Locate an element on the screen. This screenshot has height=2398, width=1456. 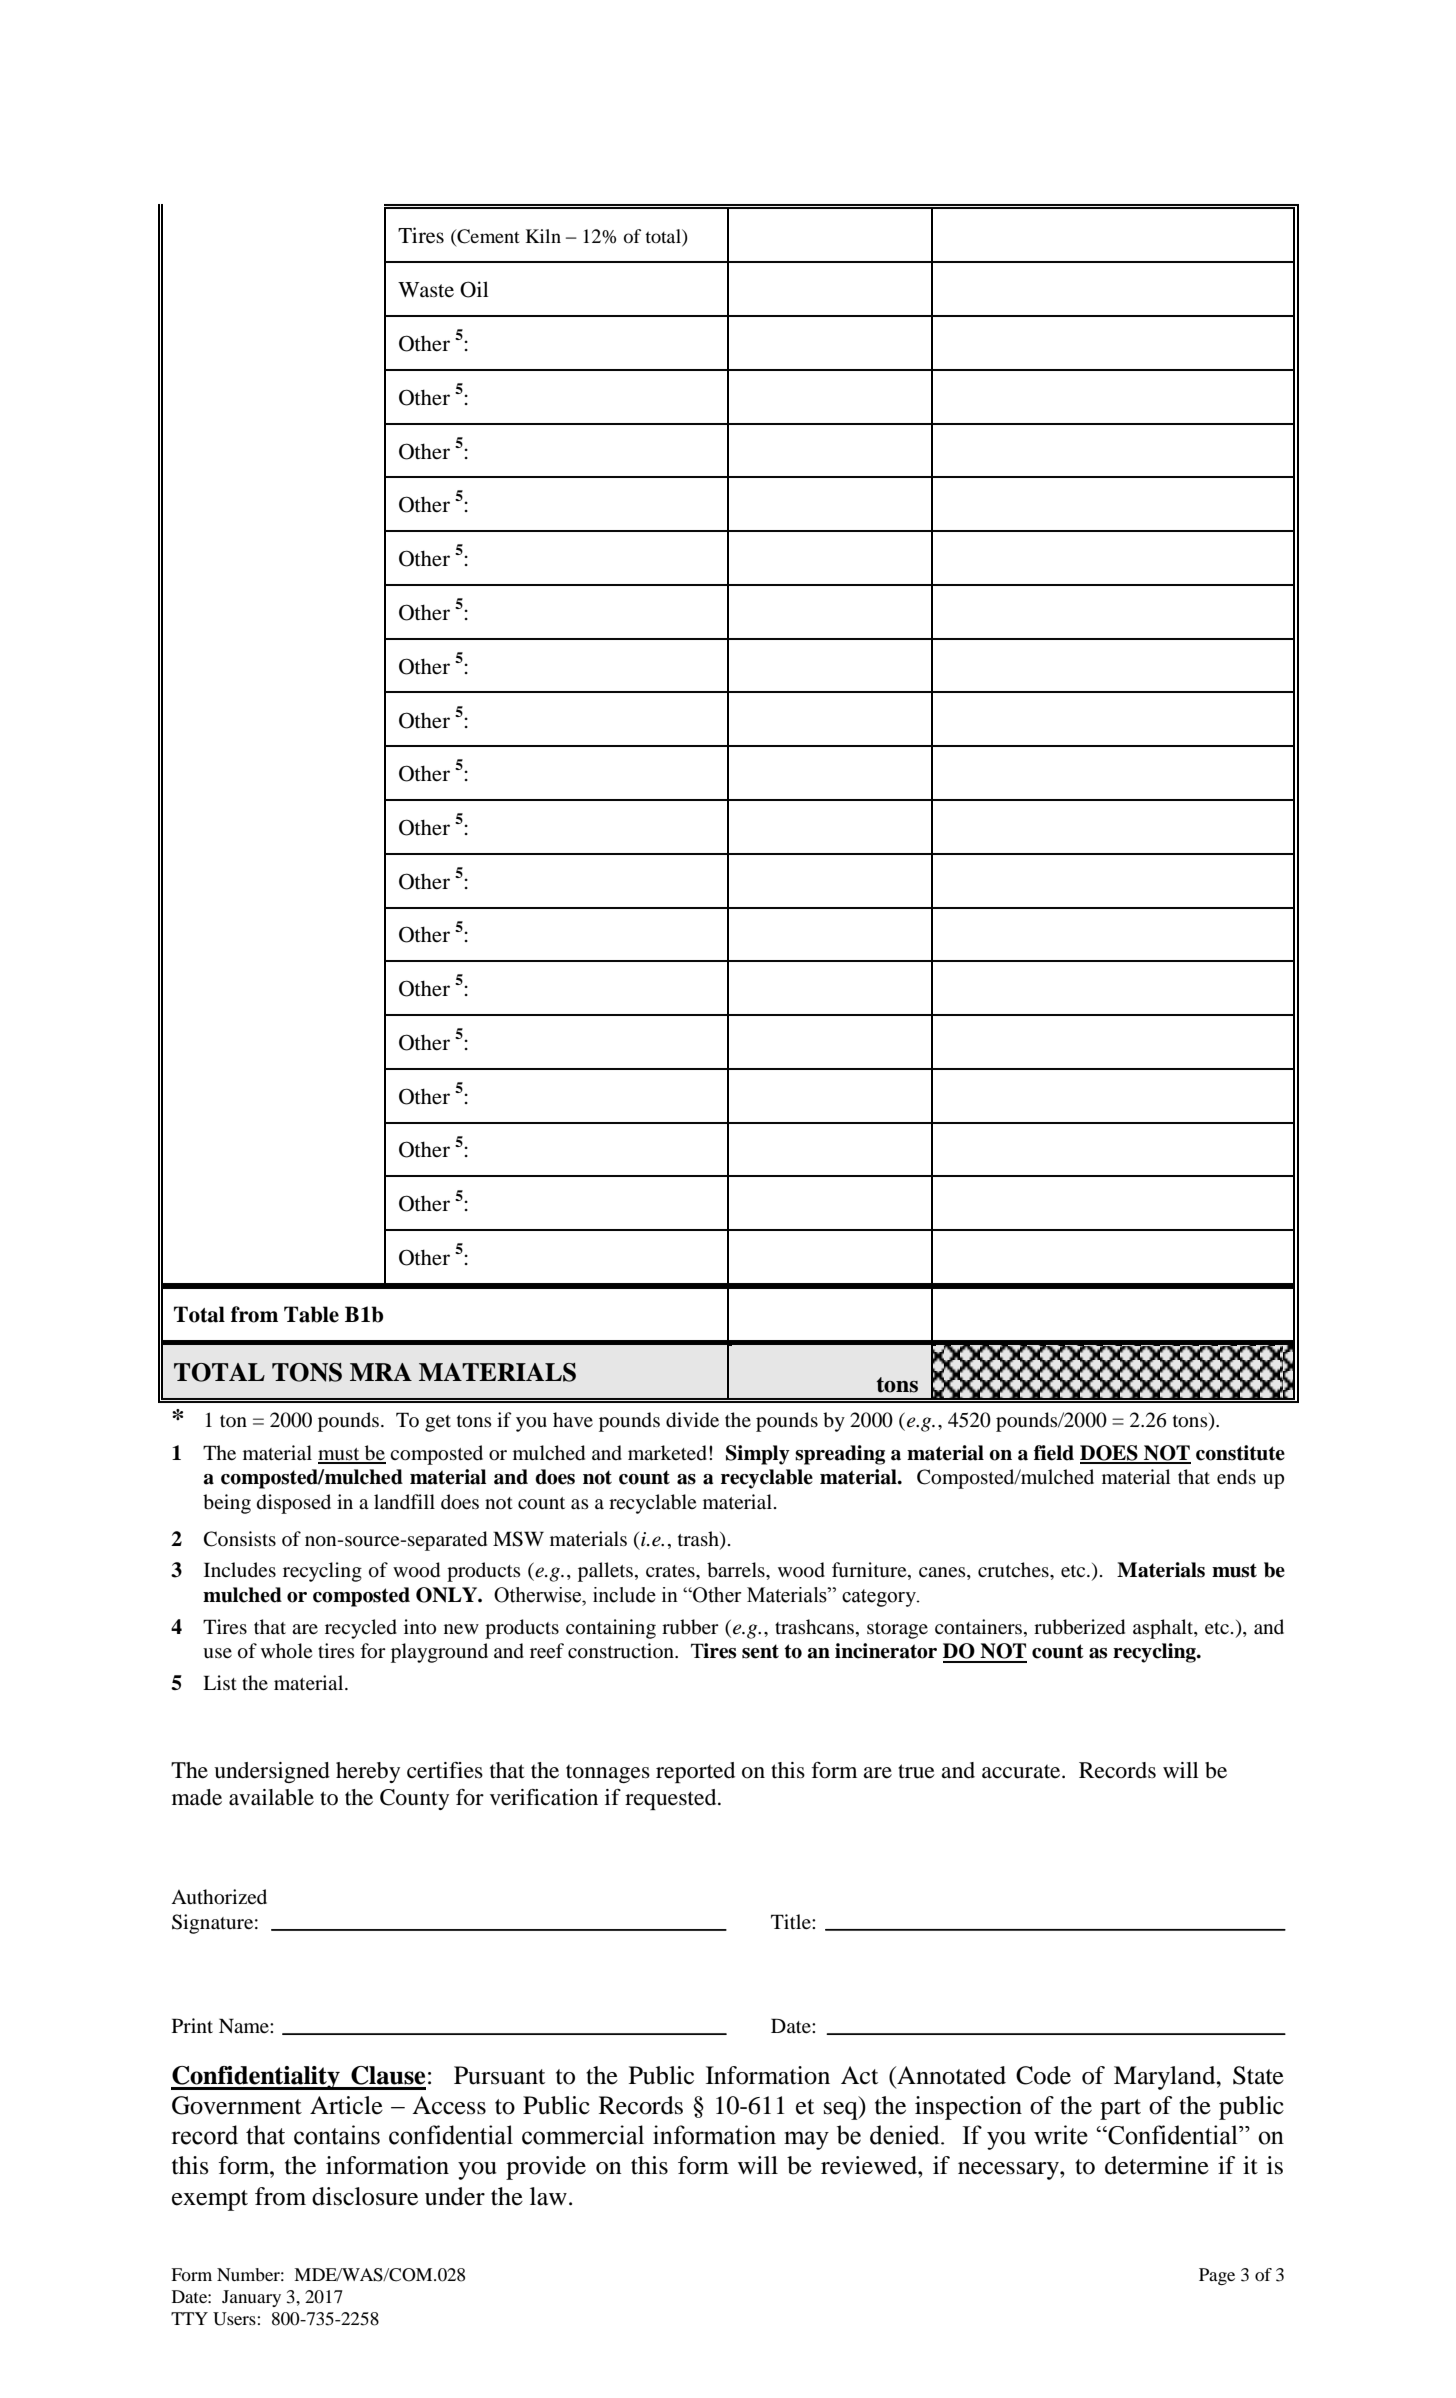
field is located at coordinates (1054, 1453).
